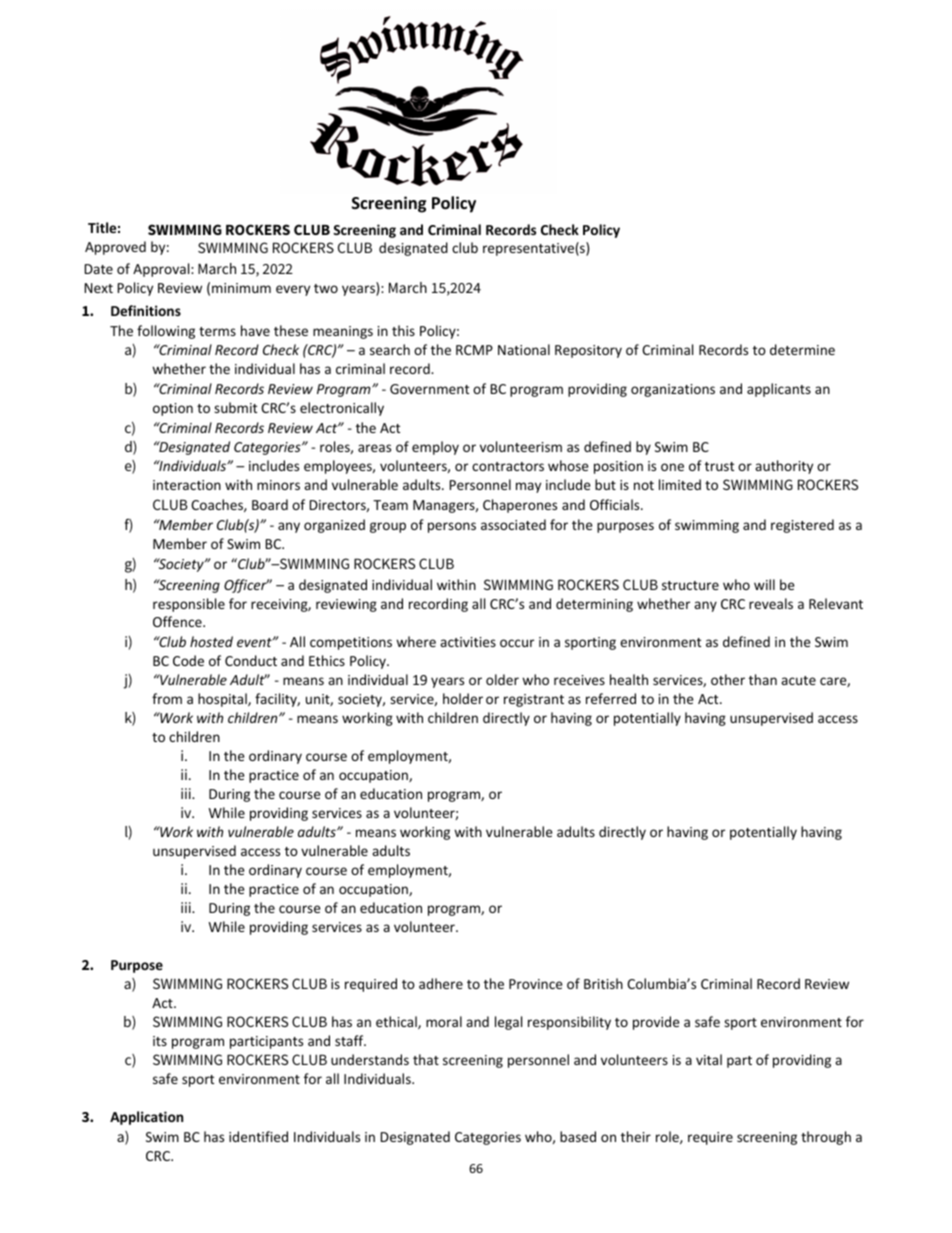 The image size is (952, 1233). What do you see at coordinates (162, 270) in the image?
I see `Approval` at bounding box center [162, 270].
